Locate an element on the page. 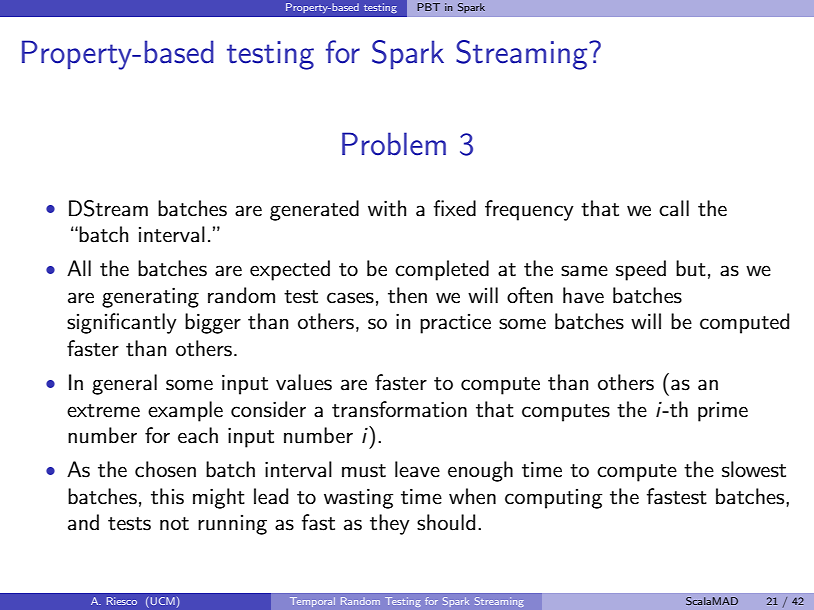 Image resolution: width=814 pixels, height=610 pixels. generated is located at coordinates (314, 210).
